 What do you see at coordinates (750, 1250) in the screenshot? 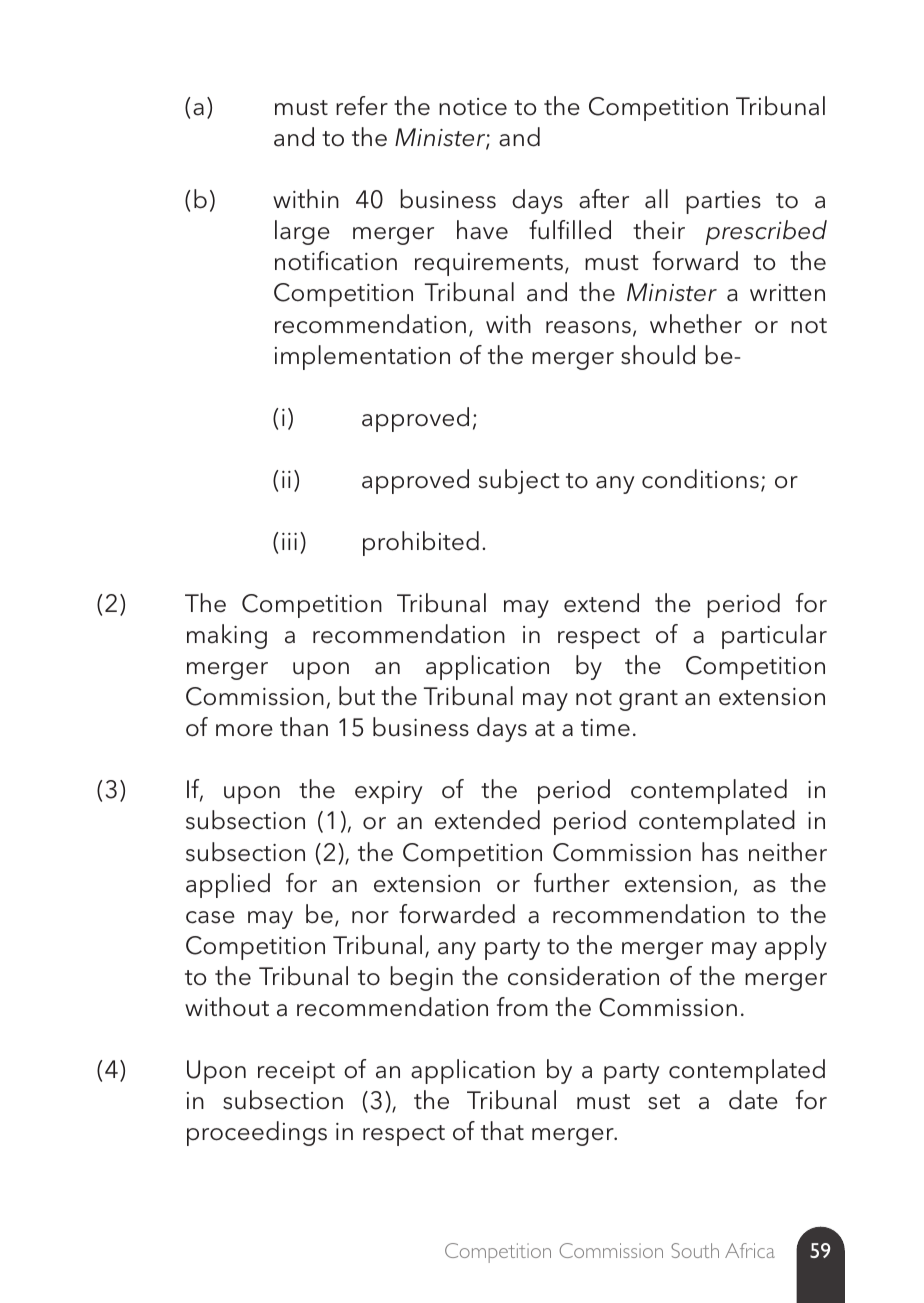
I see `Africa` at bounding box center [750, 1250].
